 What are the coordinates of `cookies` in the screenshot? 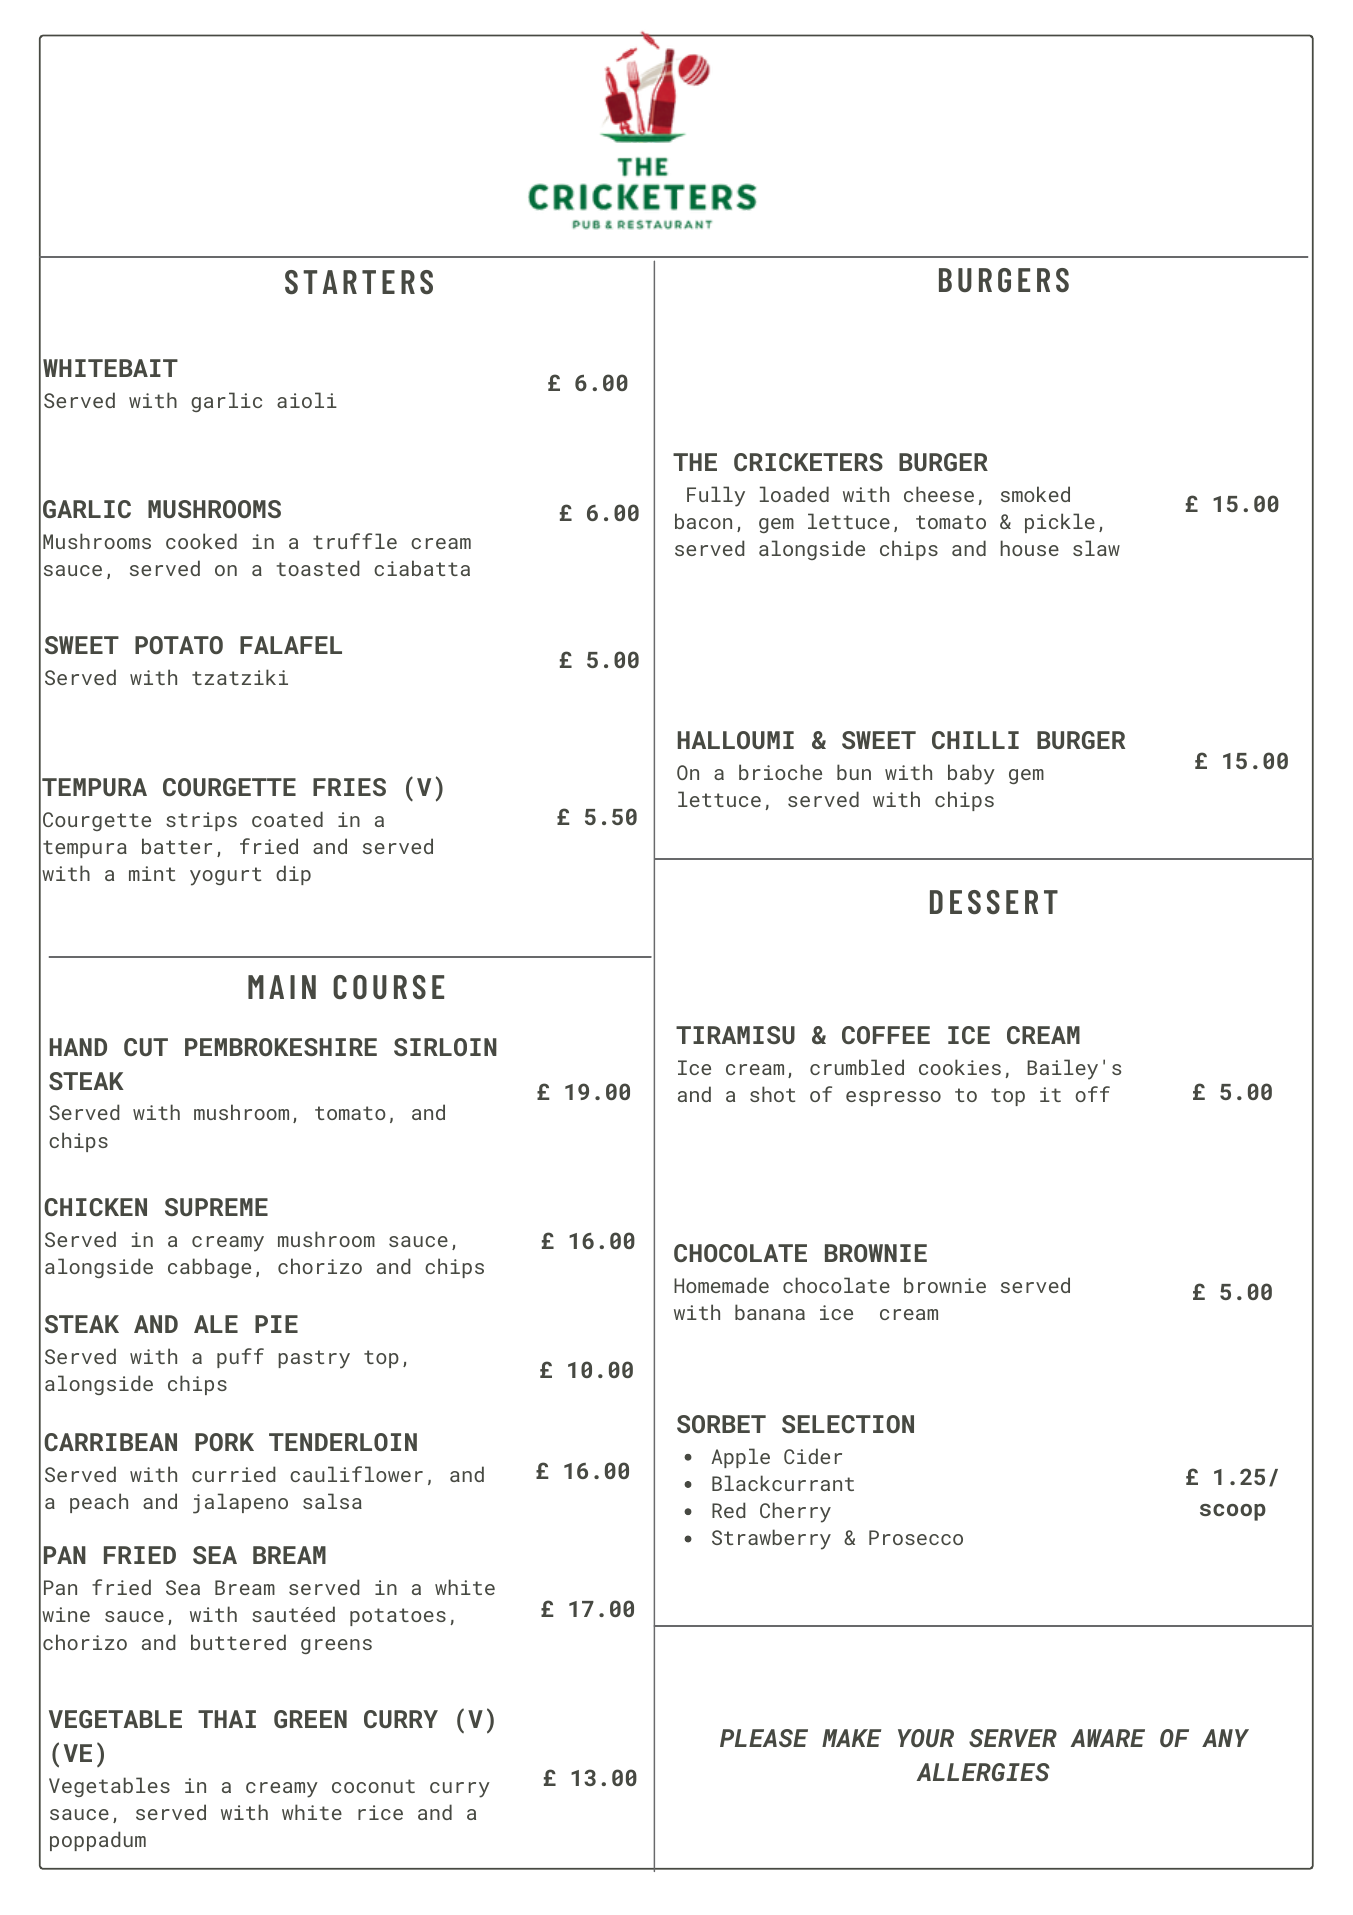 It's located at (960, 1067).
